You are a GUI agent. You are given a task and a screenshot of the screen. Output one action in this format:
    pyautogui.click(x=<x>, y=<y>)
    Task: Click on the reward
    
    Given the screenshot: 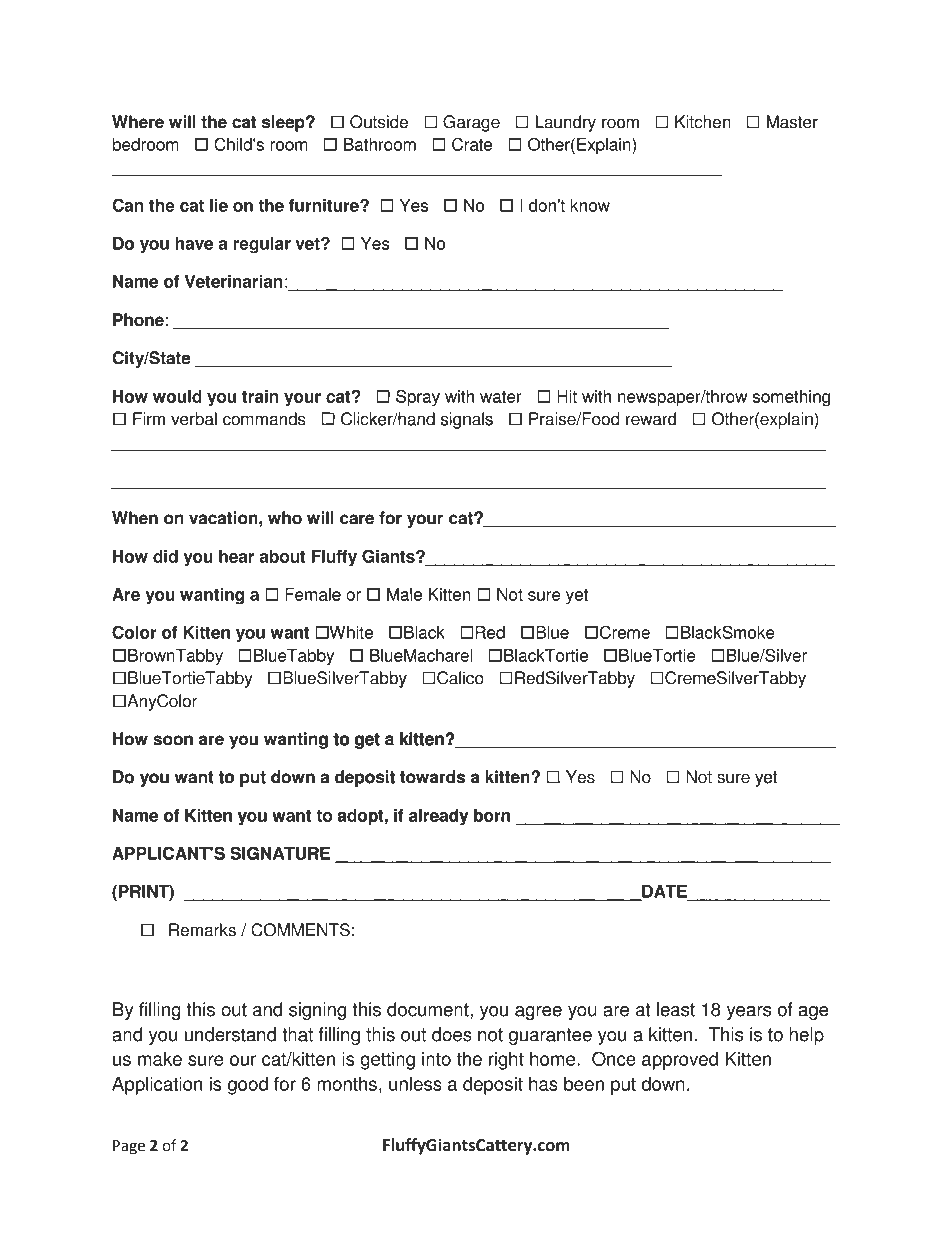 What is the action you would take?
    pyautogui.click(x=651, y=419)
